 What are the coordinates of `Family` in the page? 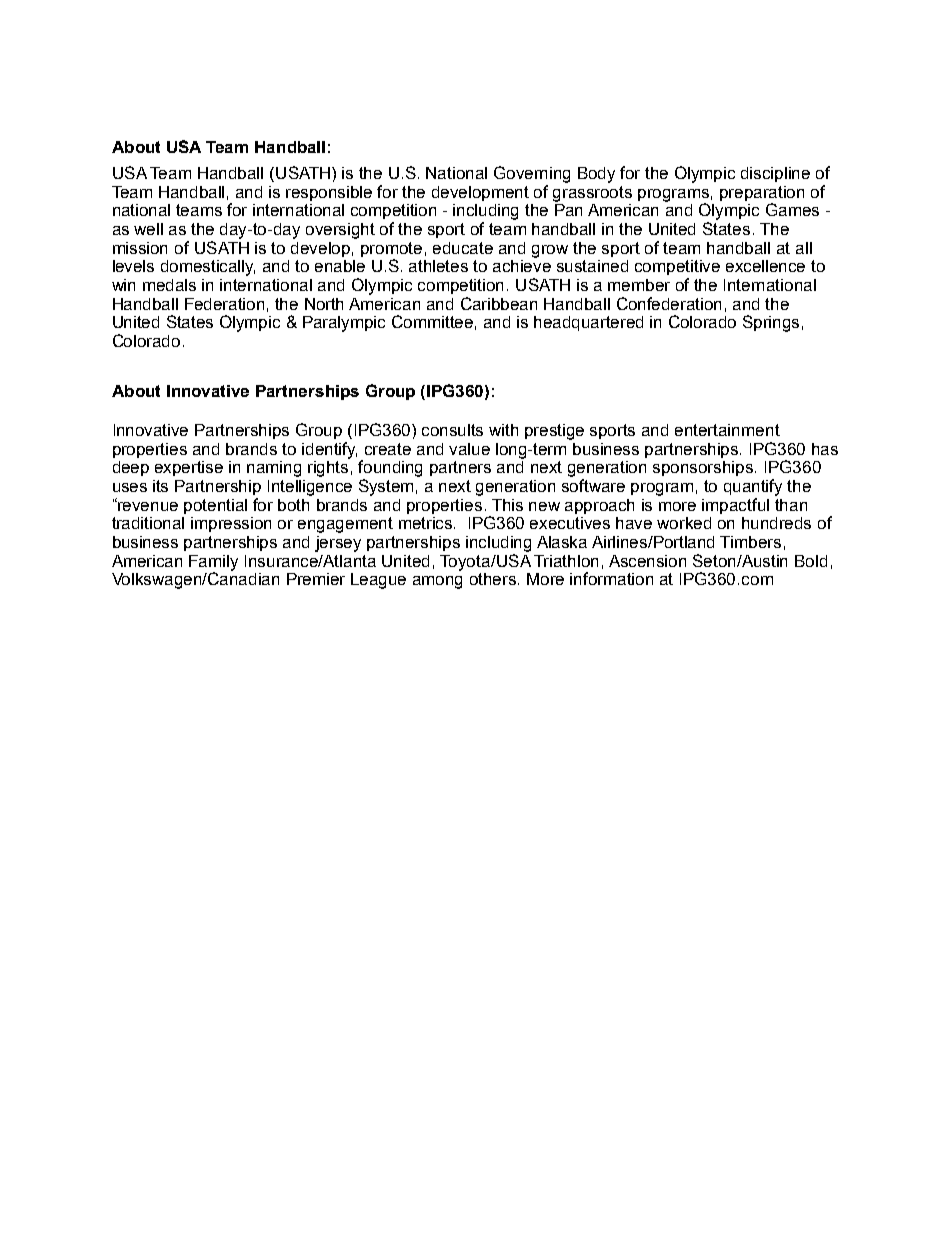 It's located at (213, 564).
